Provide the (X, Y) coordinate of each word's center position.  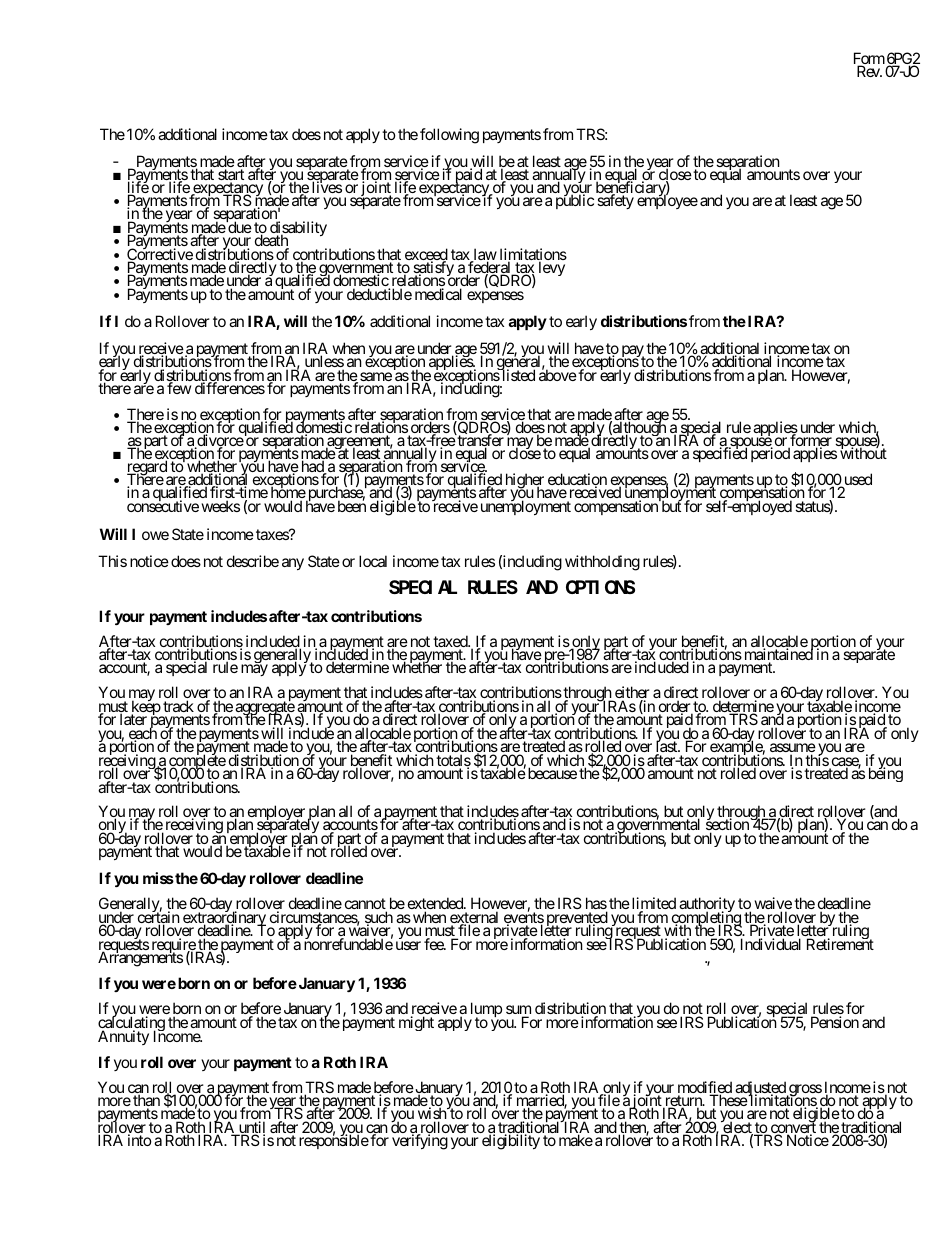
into (140, 1140)
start (231, 176)
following (449, 136)
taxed (451, 642)
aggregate (264, 709)
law (484, 255)
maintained (779, 655)
